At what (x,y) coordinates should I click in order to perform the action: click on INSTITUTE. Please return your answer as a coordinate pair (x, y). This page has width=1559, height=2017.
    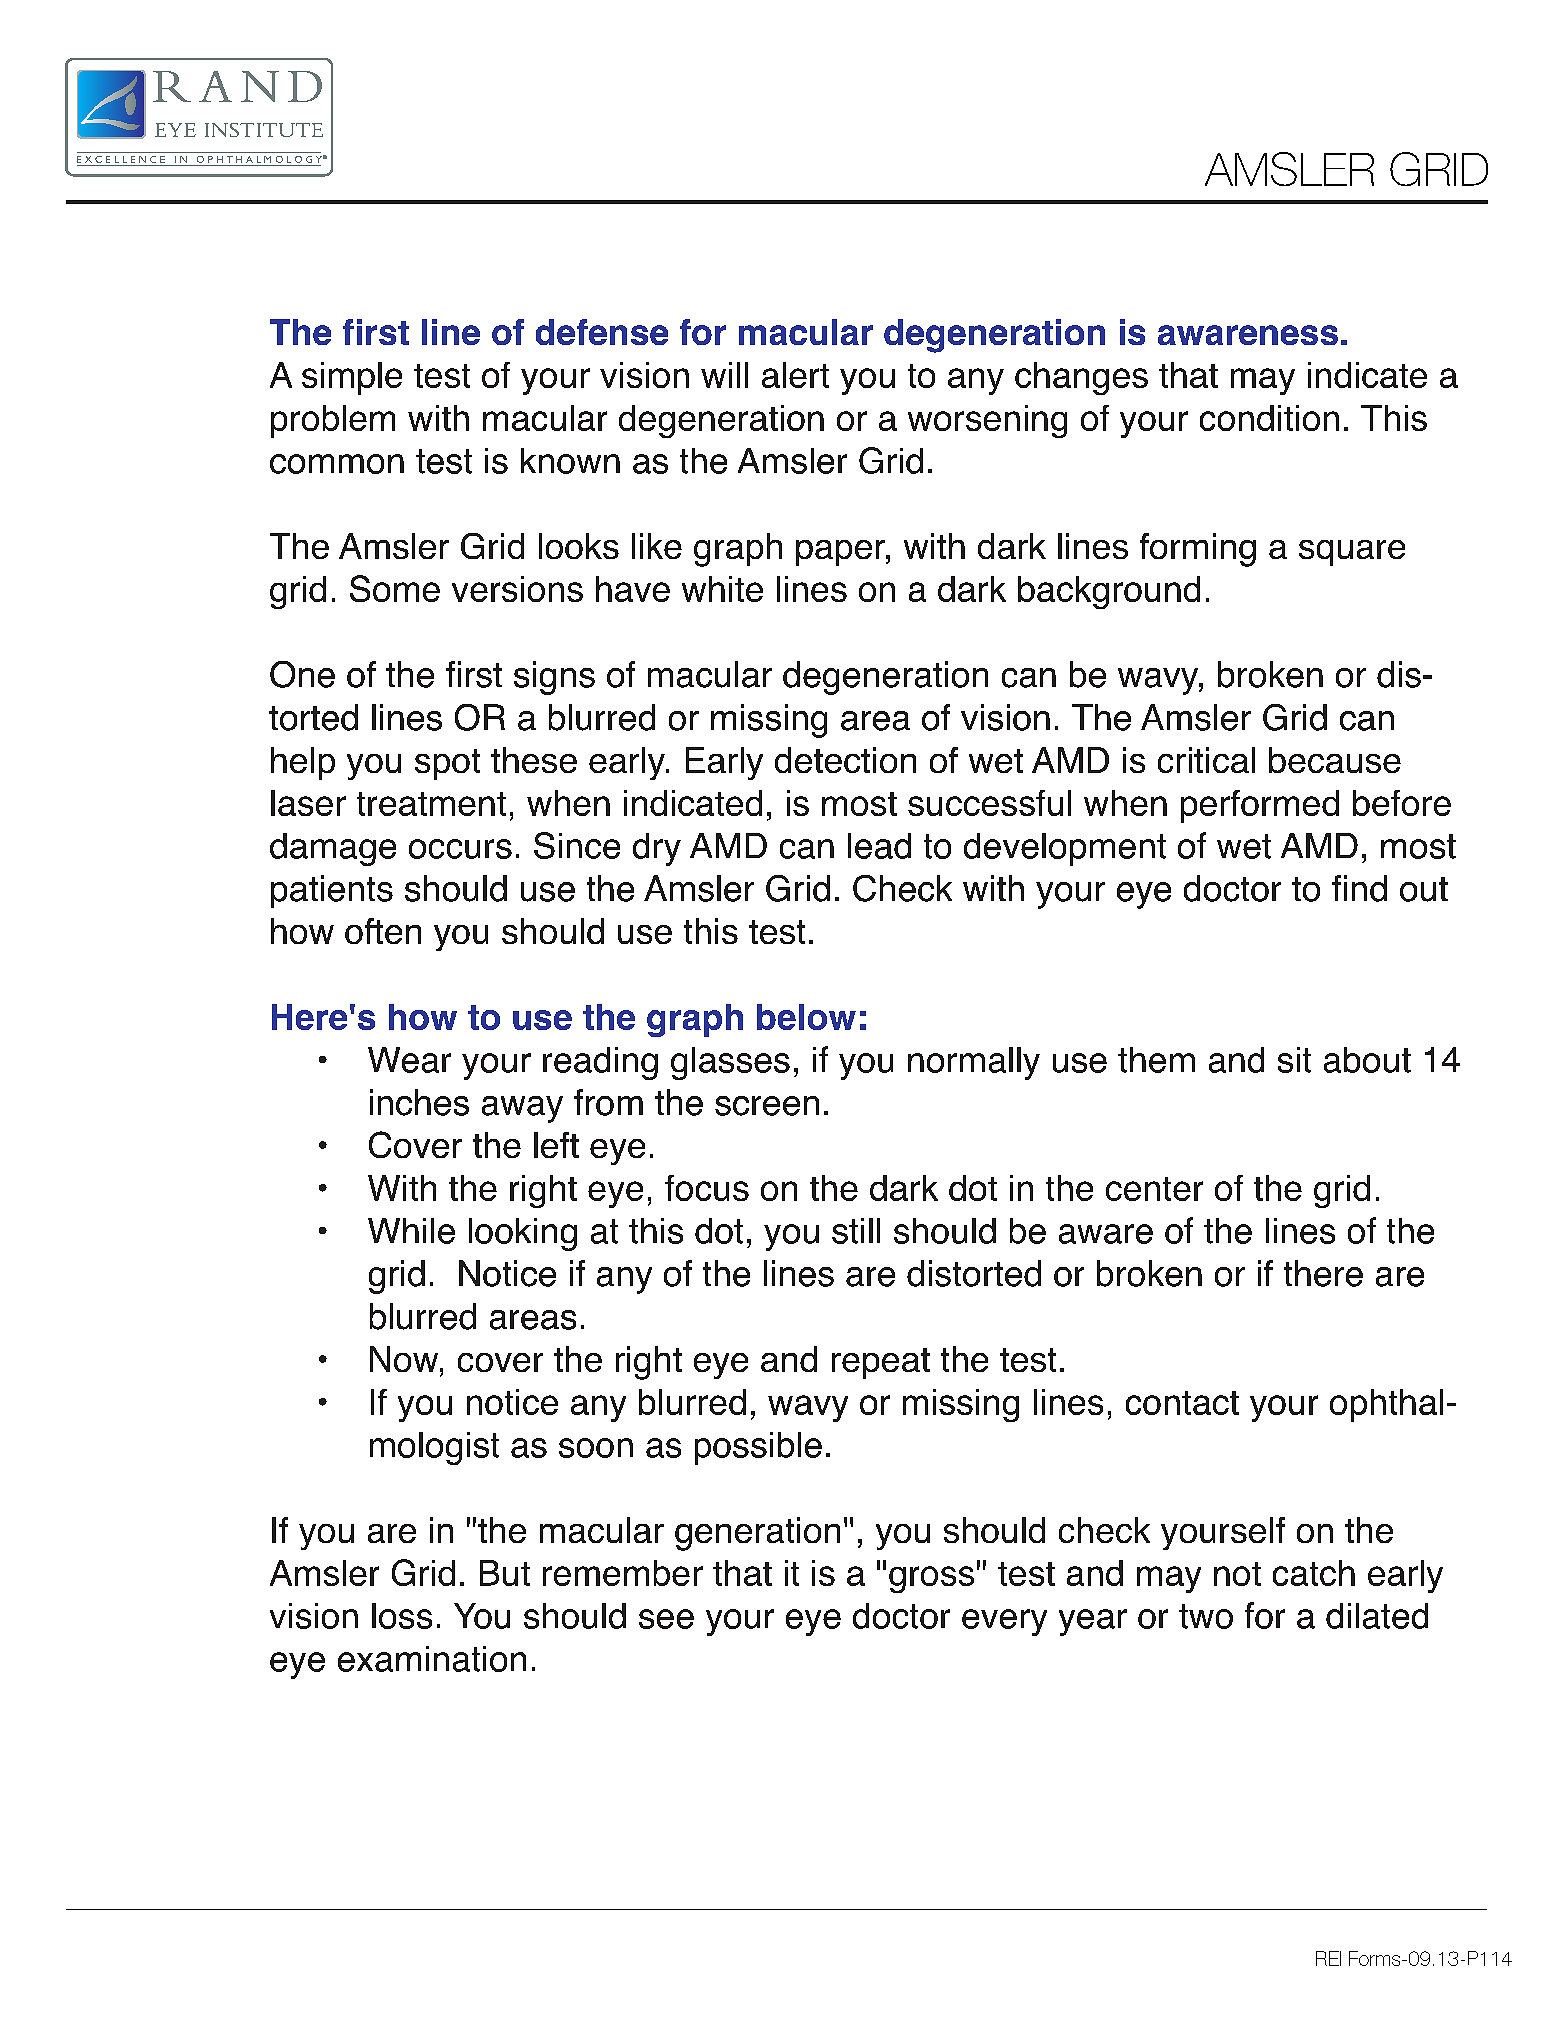
    Looking at the image, I should click on (264, 130).
